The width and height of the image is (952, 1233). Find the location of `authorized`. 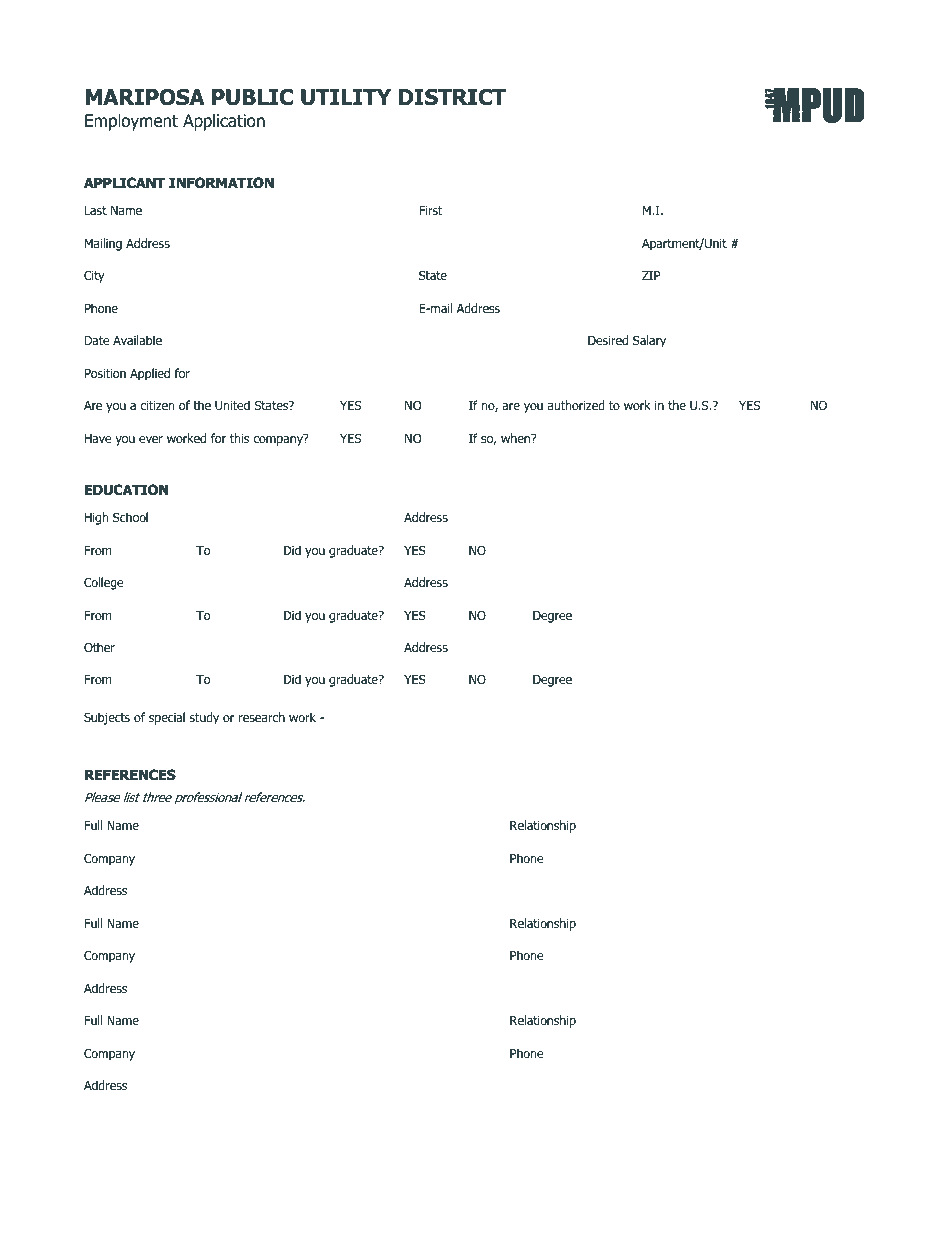

authorized is located at coordinates (576, 405).
